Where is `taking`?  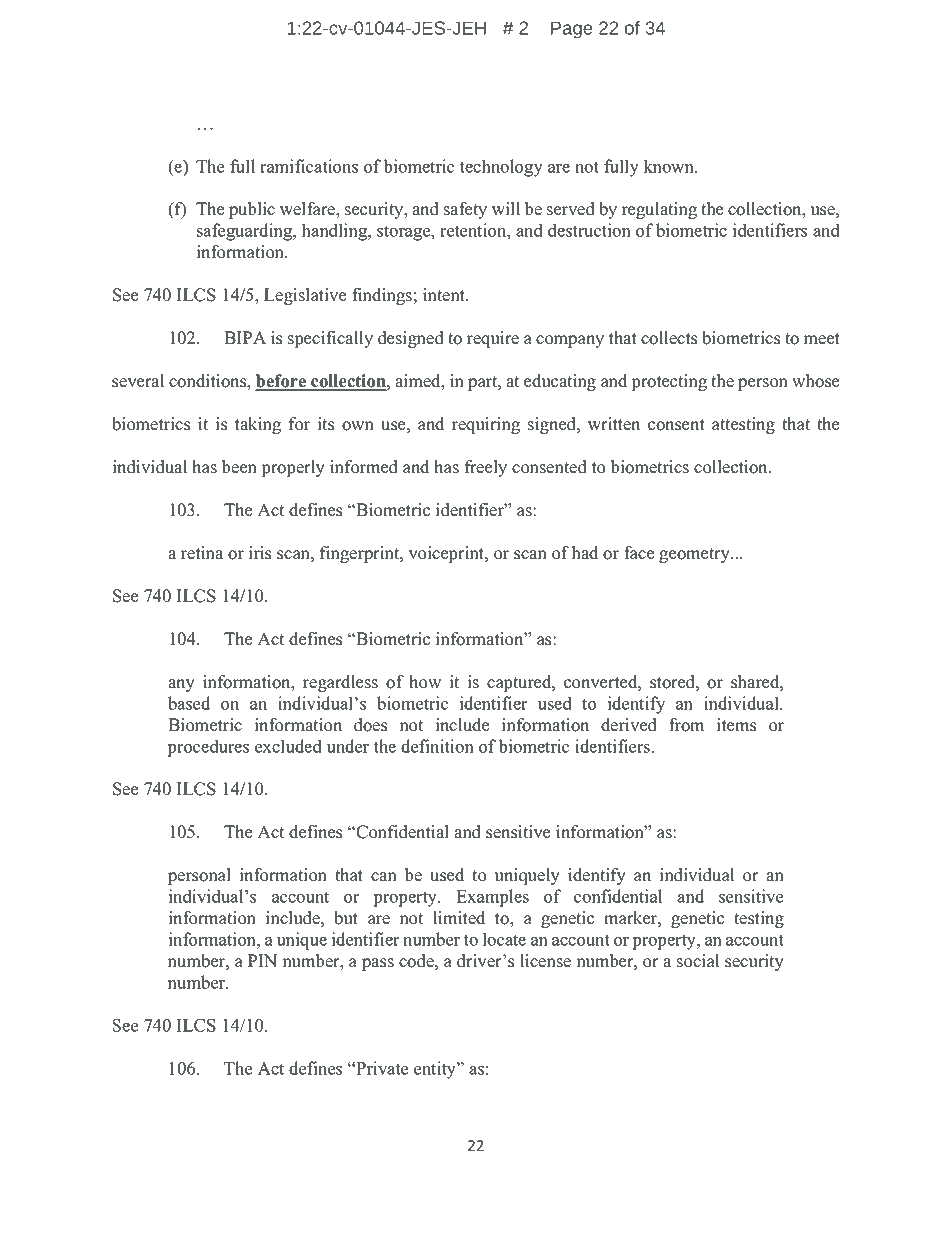
taking is located at coordinates (258, 425).
